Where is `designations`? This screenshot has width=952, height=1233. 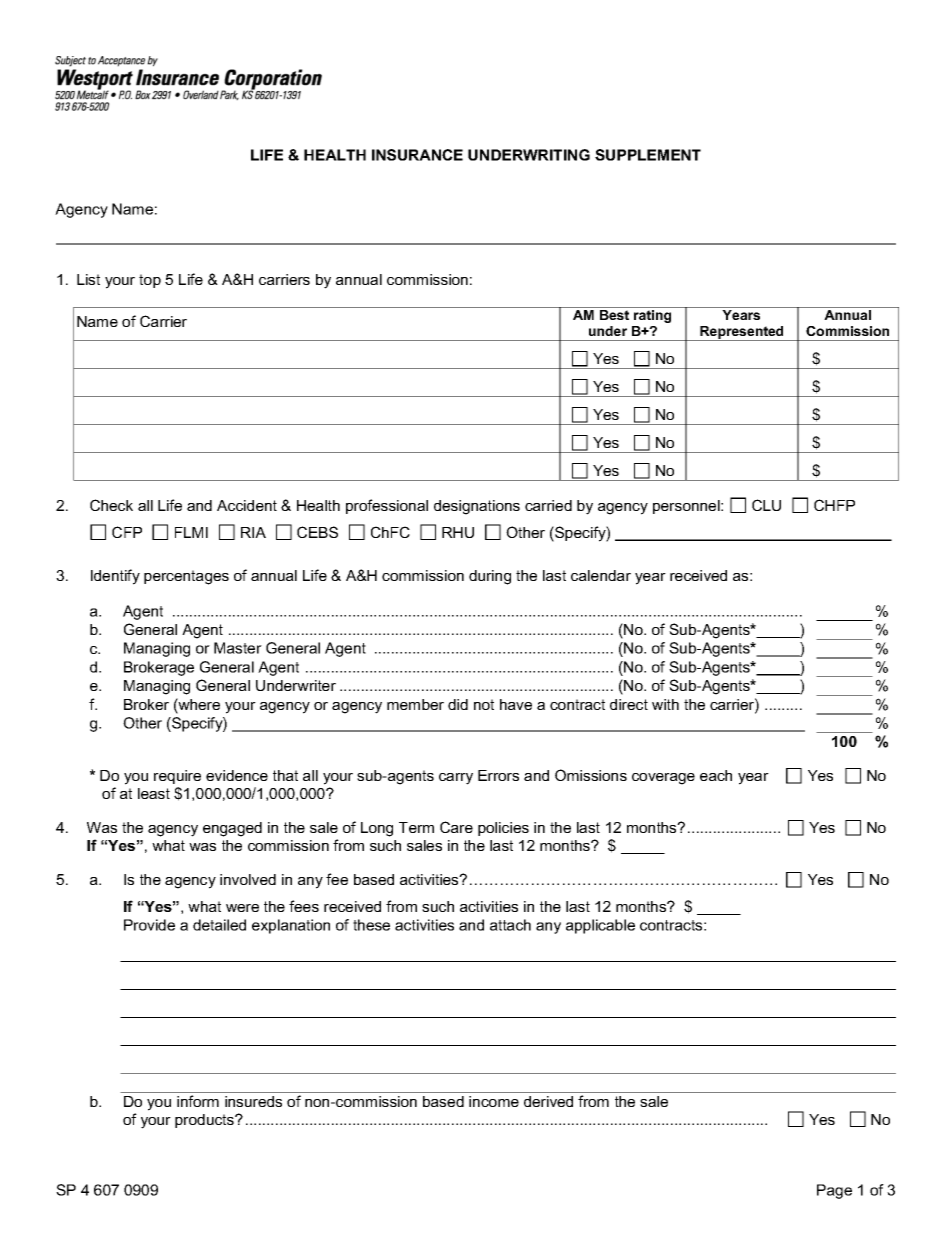
designations is located at coordinates (477, 507).
